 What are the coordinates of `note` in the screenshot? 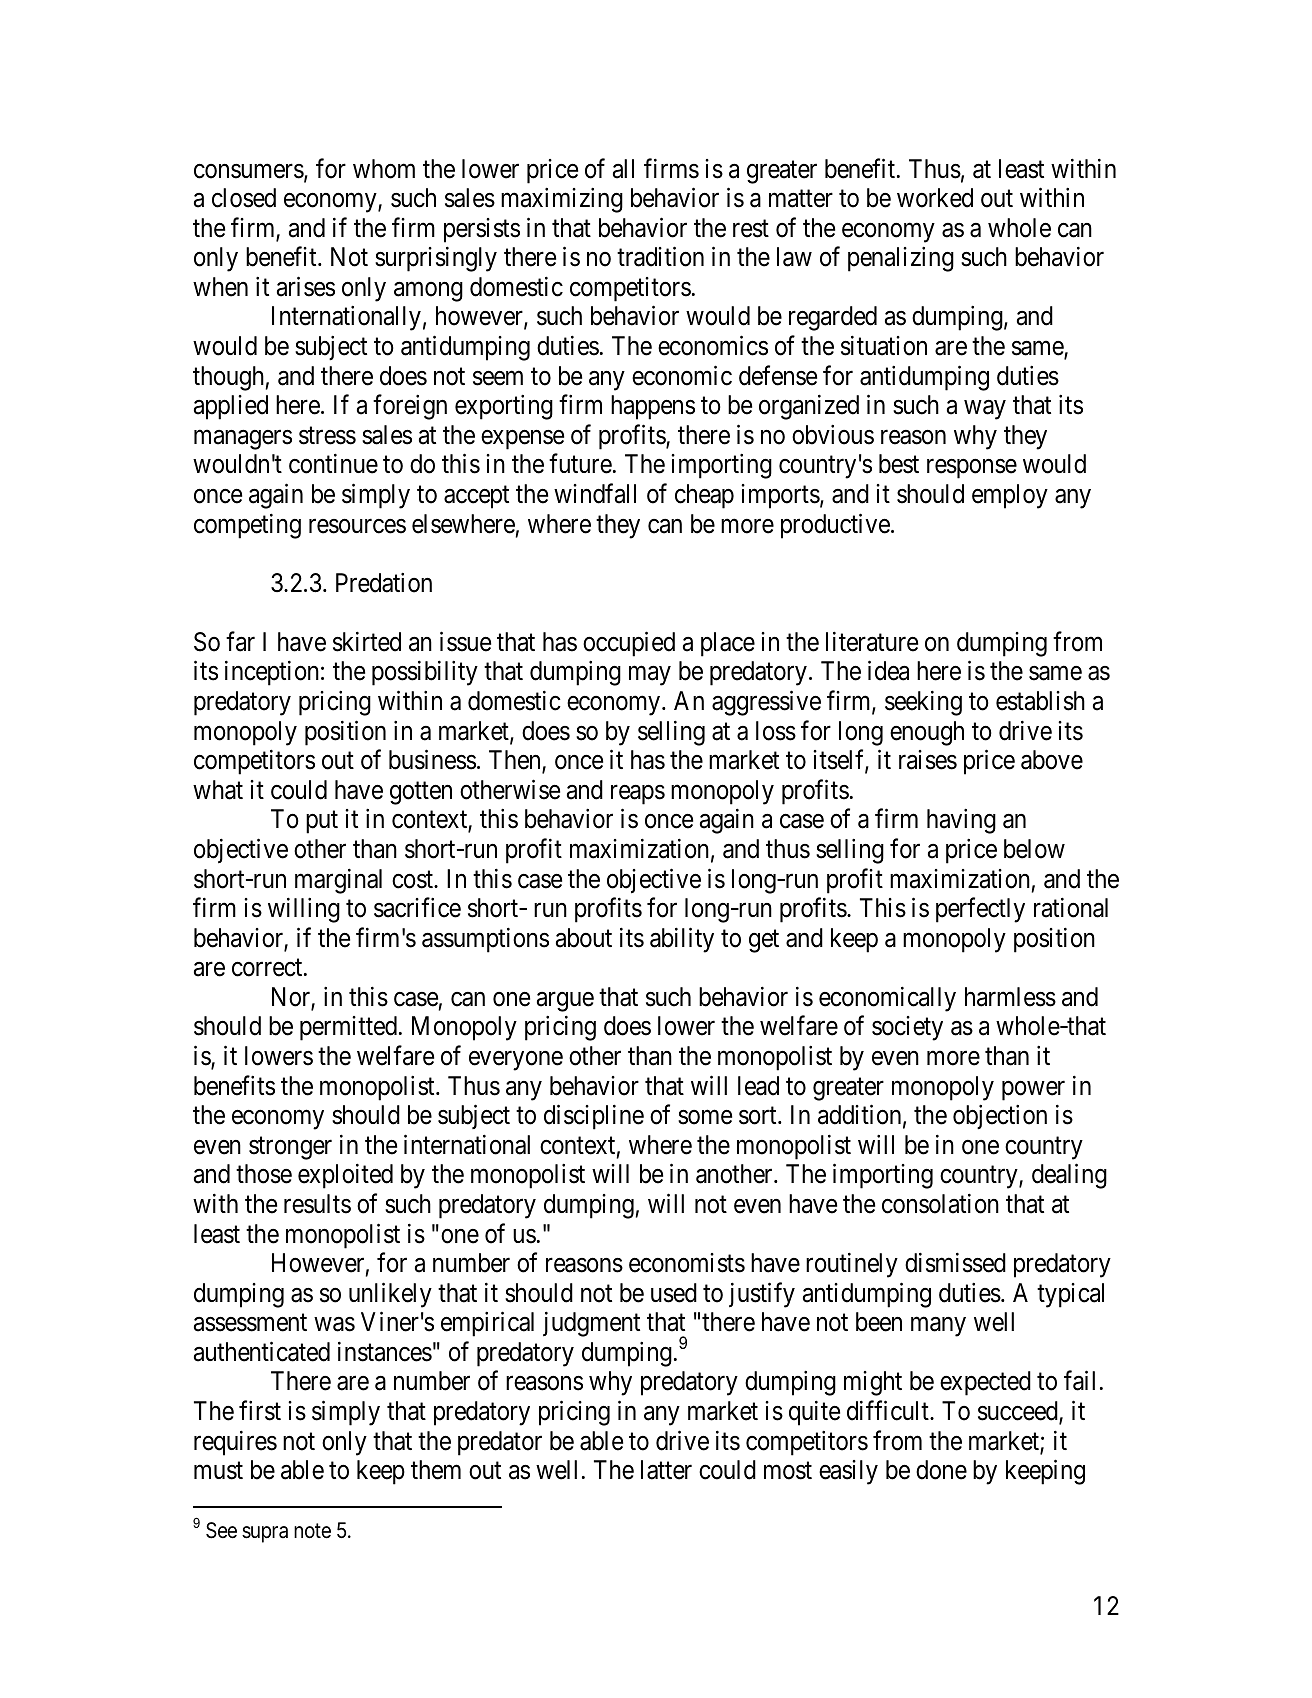 It's located at (312, 1531).
